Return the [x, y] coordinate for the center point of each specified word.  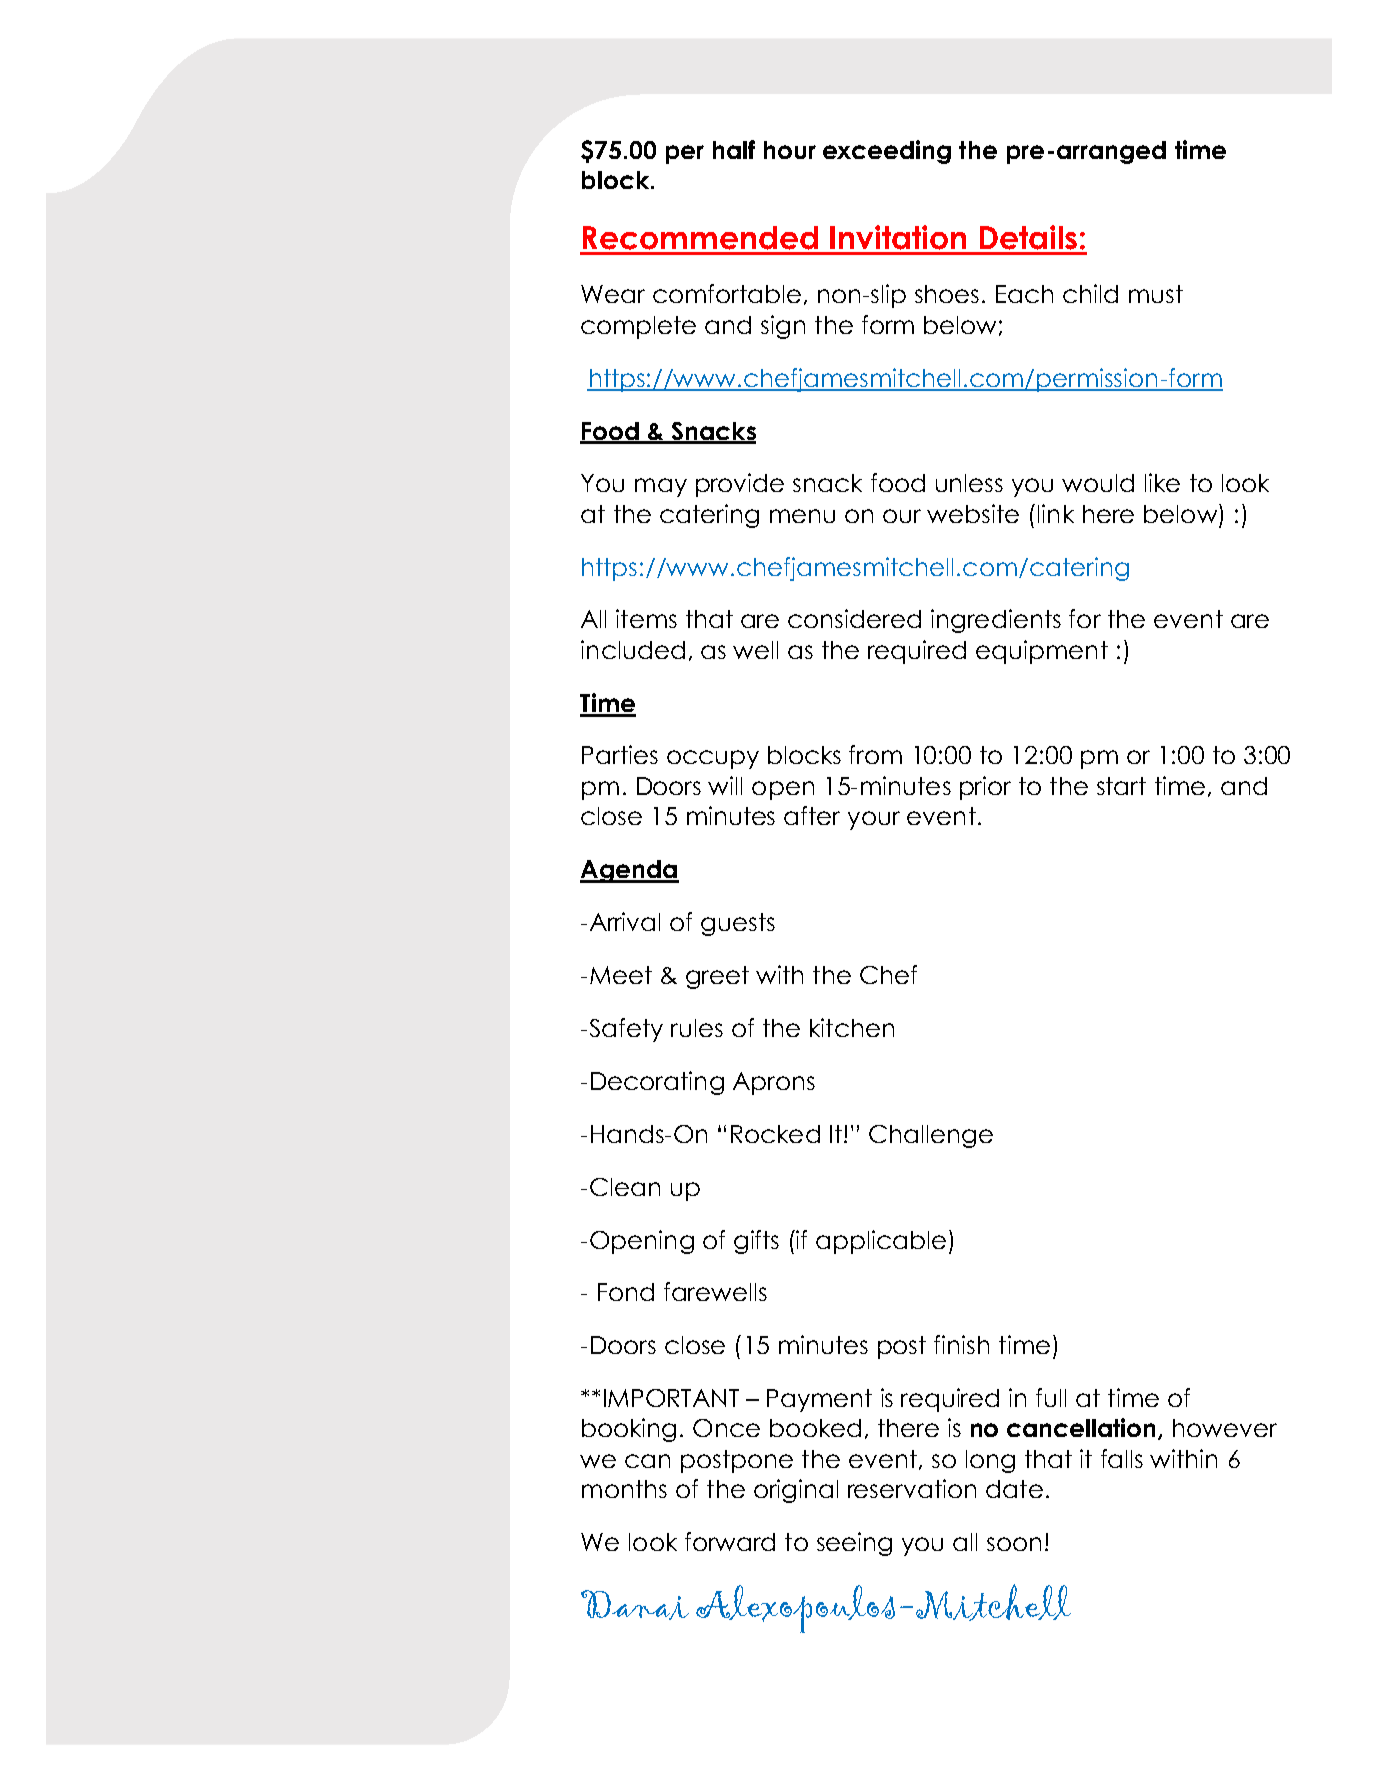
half [734, 149]
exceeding [887, 152]
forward [730, 1541]
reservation [912, 1488]
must [1156, 294]
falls [1122, 1458]
